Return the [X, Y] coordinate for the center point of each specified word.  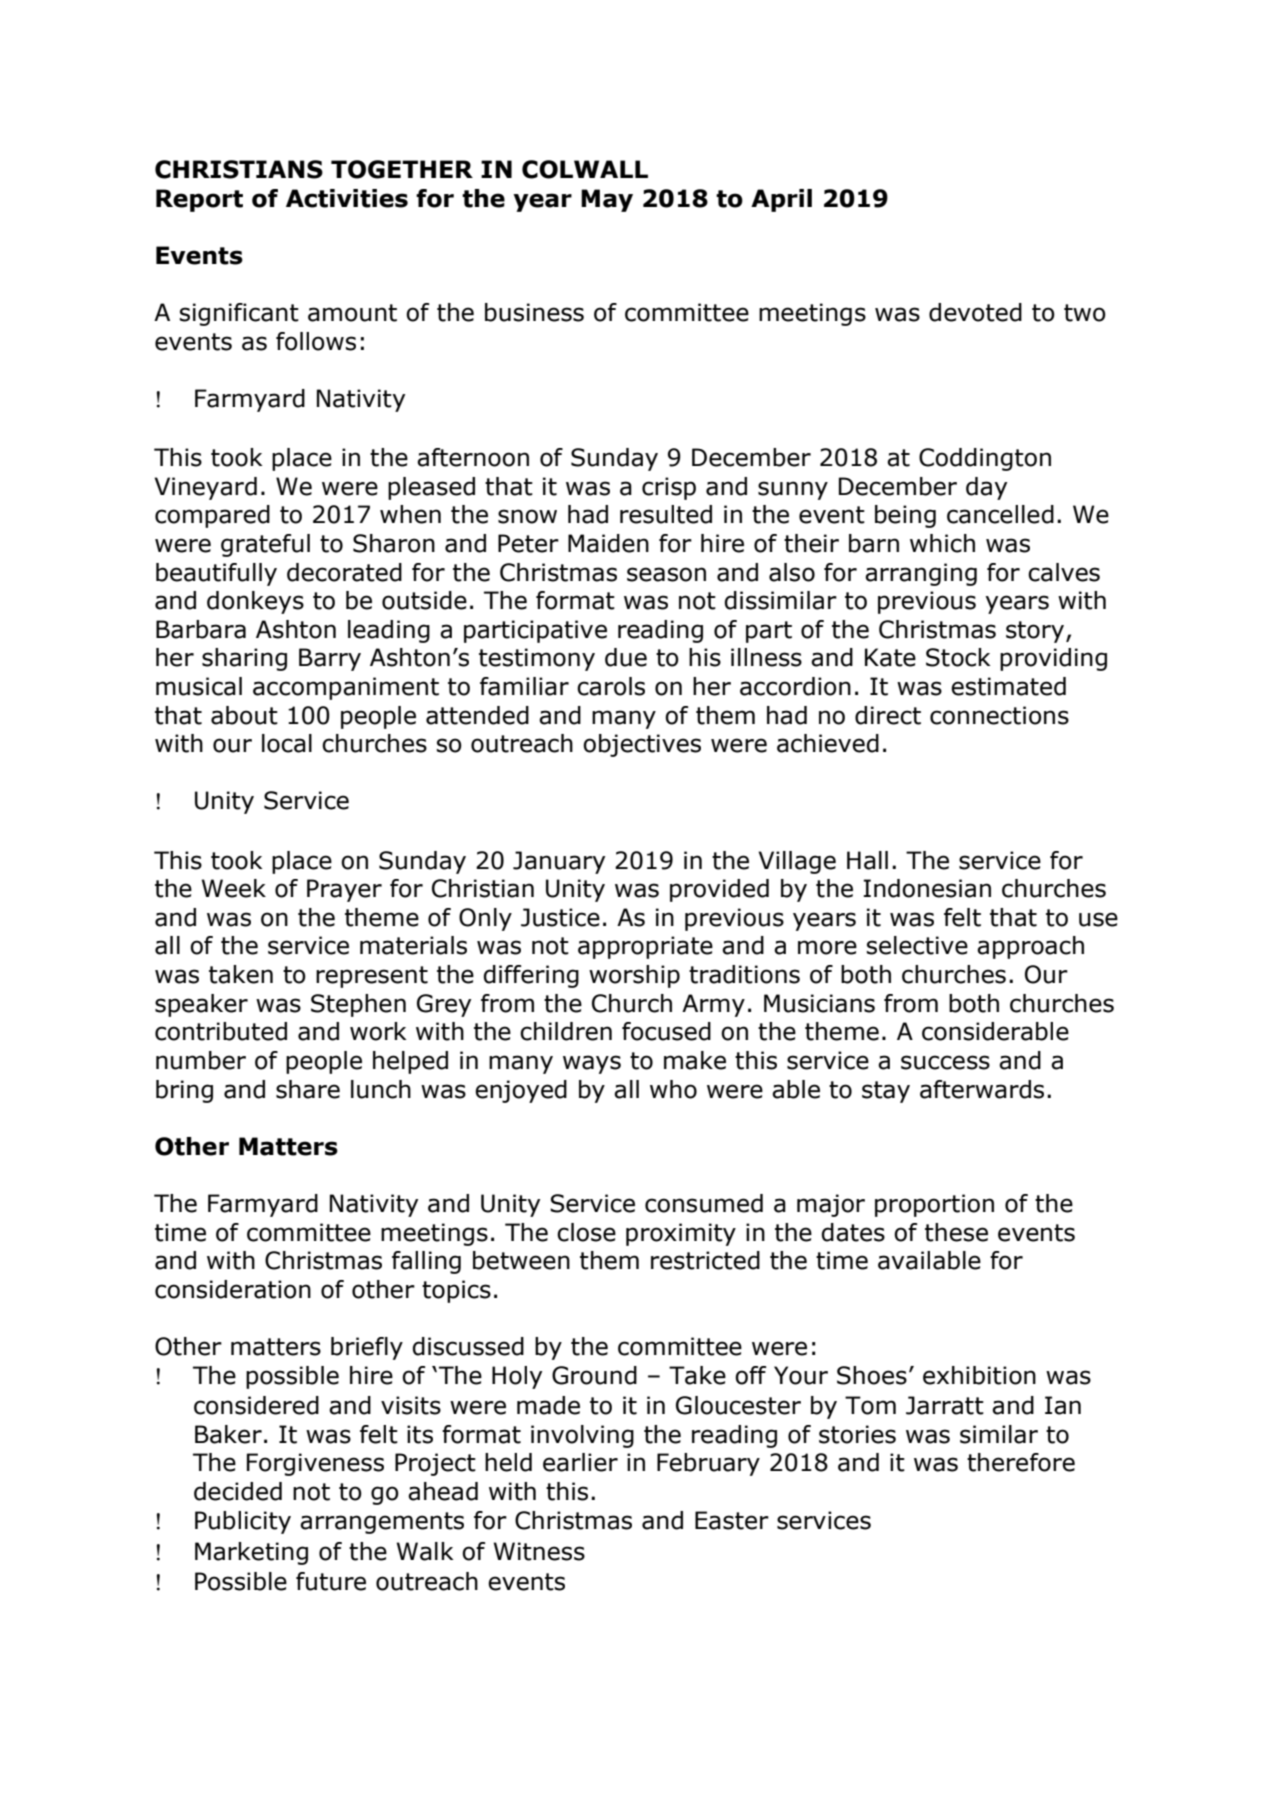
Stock [958, 657]
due [626, 657]
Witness [539, 1551]
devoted [975, 312]
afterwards [982, 1089]
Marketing [251, 1553]
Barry [330, 659]
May [607, 200]
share [308, 1089]
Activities [347, 198]
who [673, 1089]
